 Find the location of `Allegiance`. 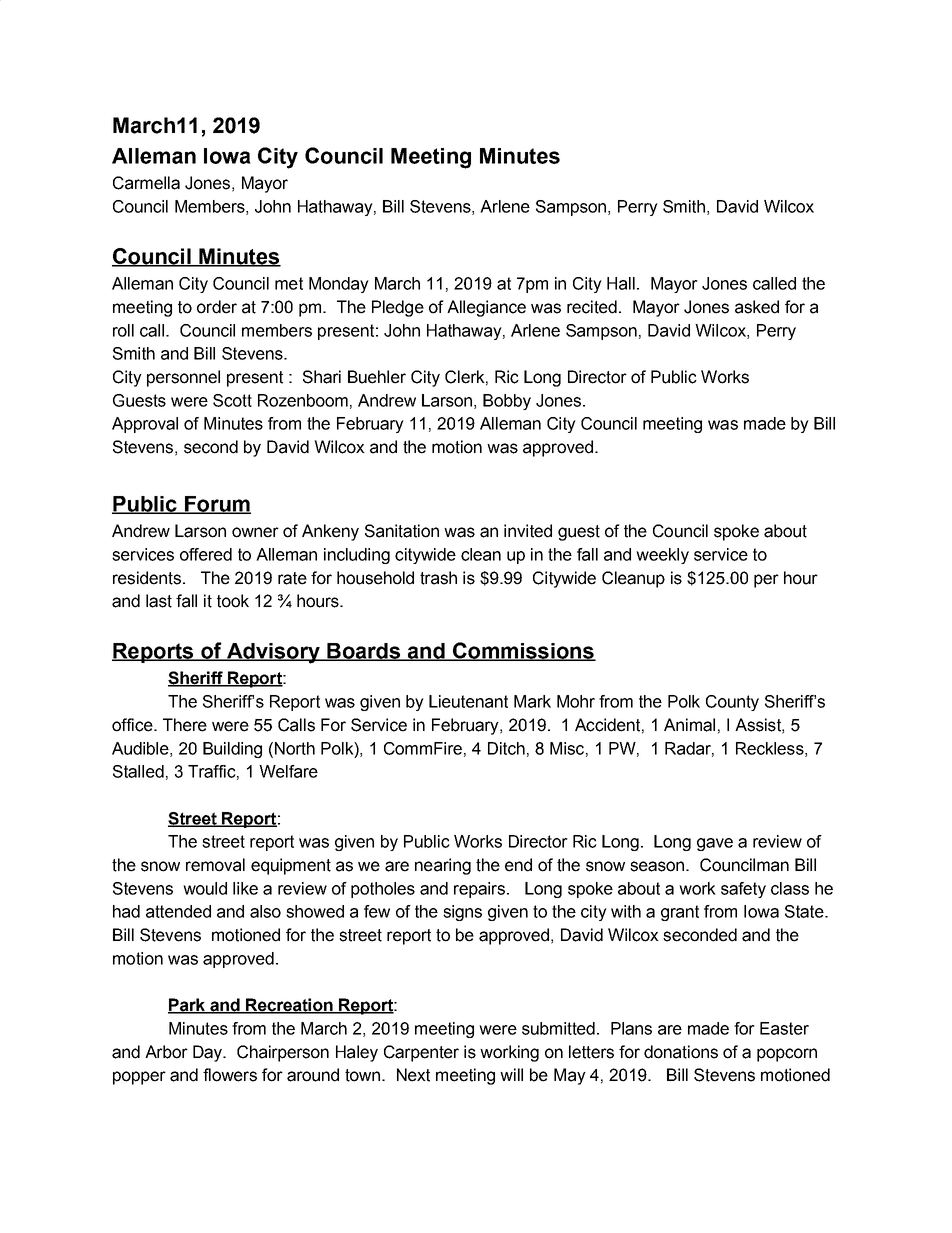

Allegiance is located at coordinates (486, 308).
